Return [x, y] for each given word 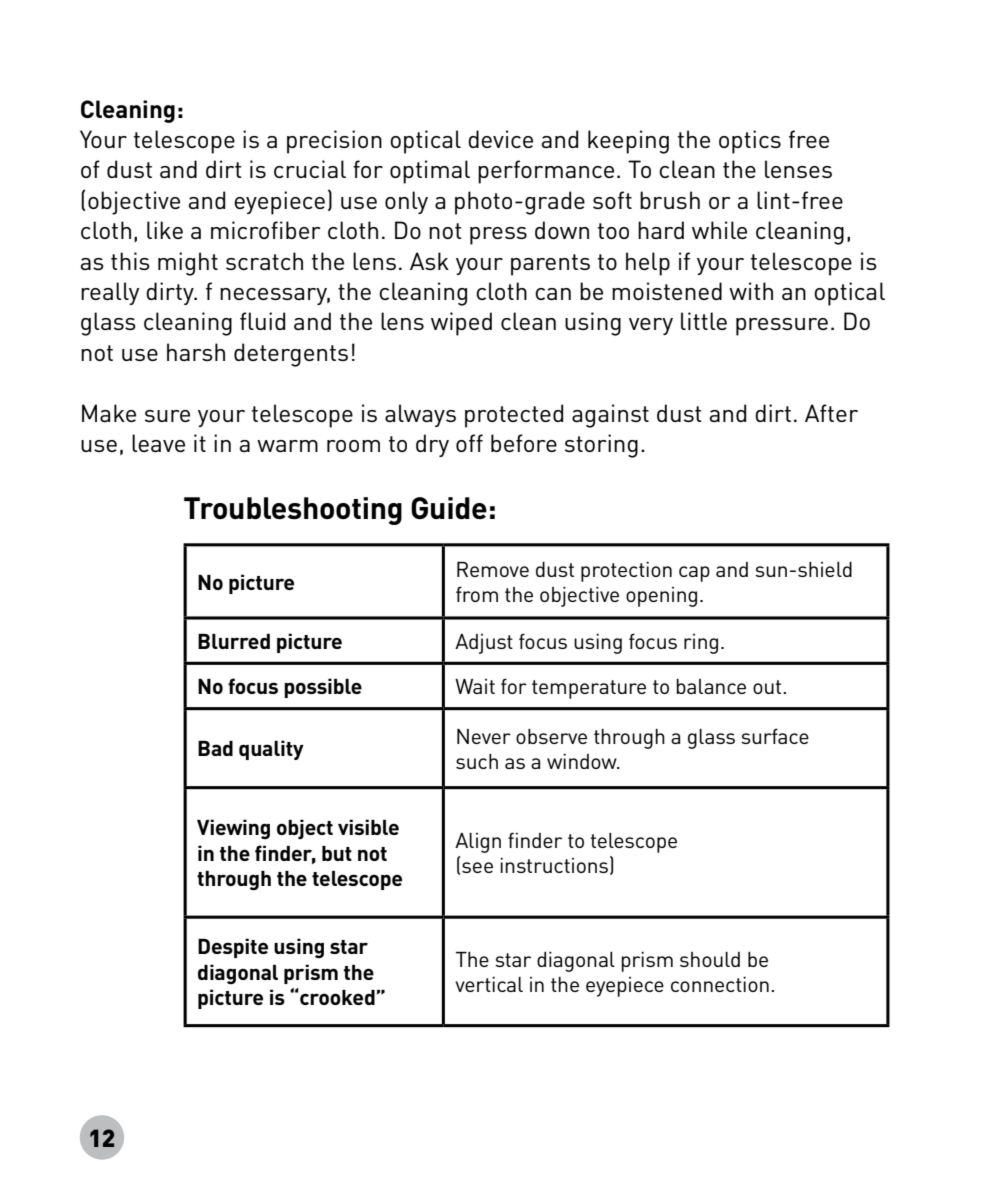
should [710, 959]
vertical [489, 984]
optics [750, 142]
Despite [233, 948]
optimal [430, 172]
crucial [310, 169]
